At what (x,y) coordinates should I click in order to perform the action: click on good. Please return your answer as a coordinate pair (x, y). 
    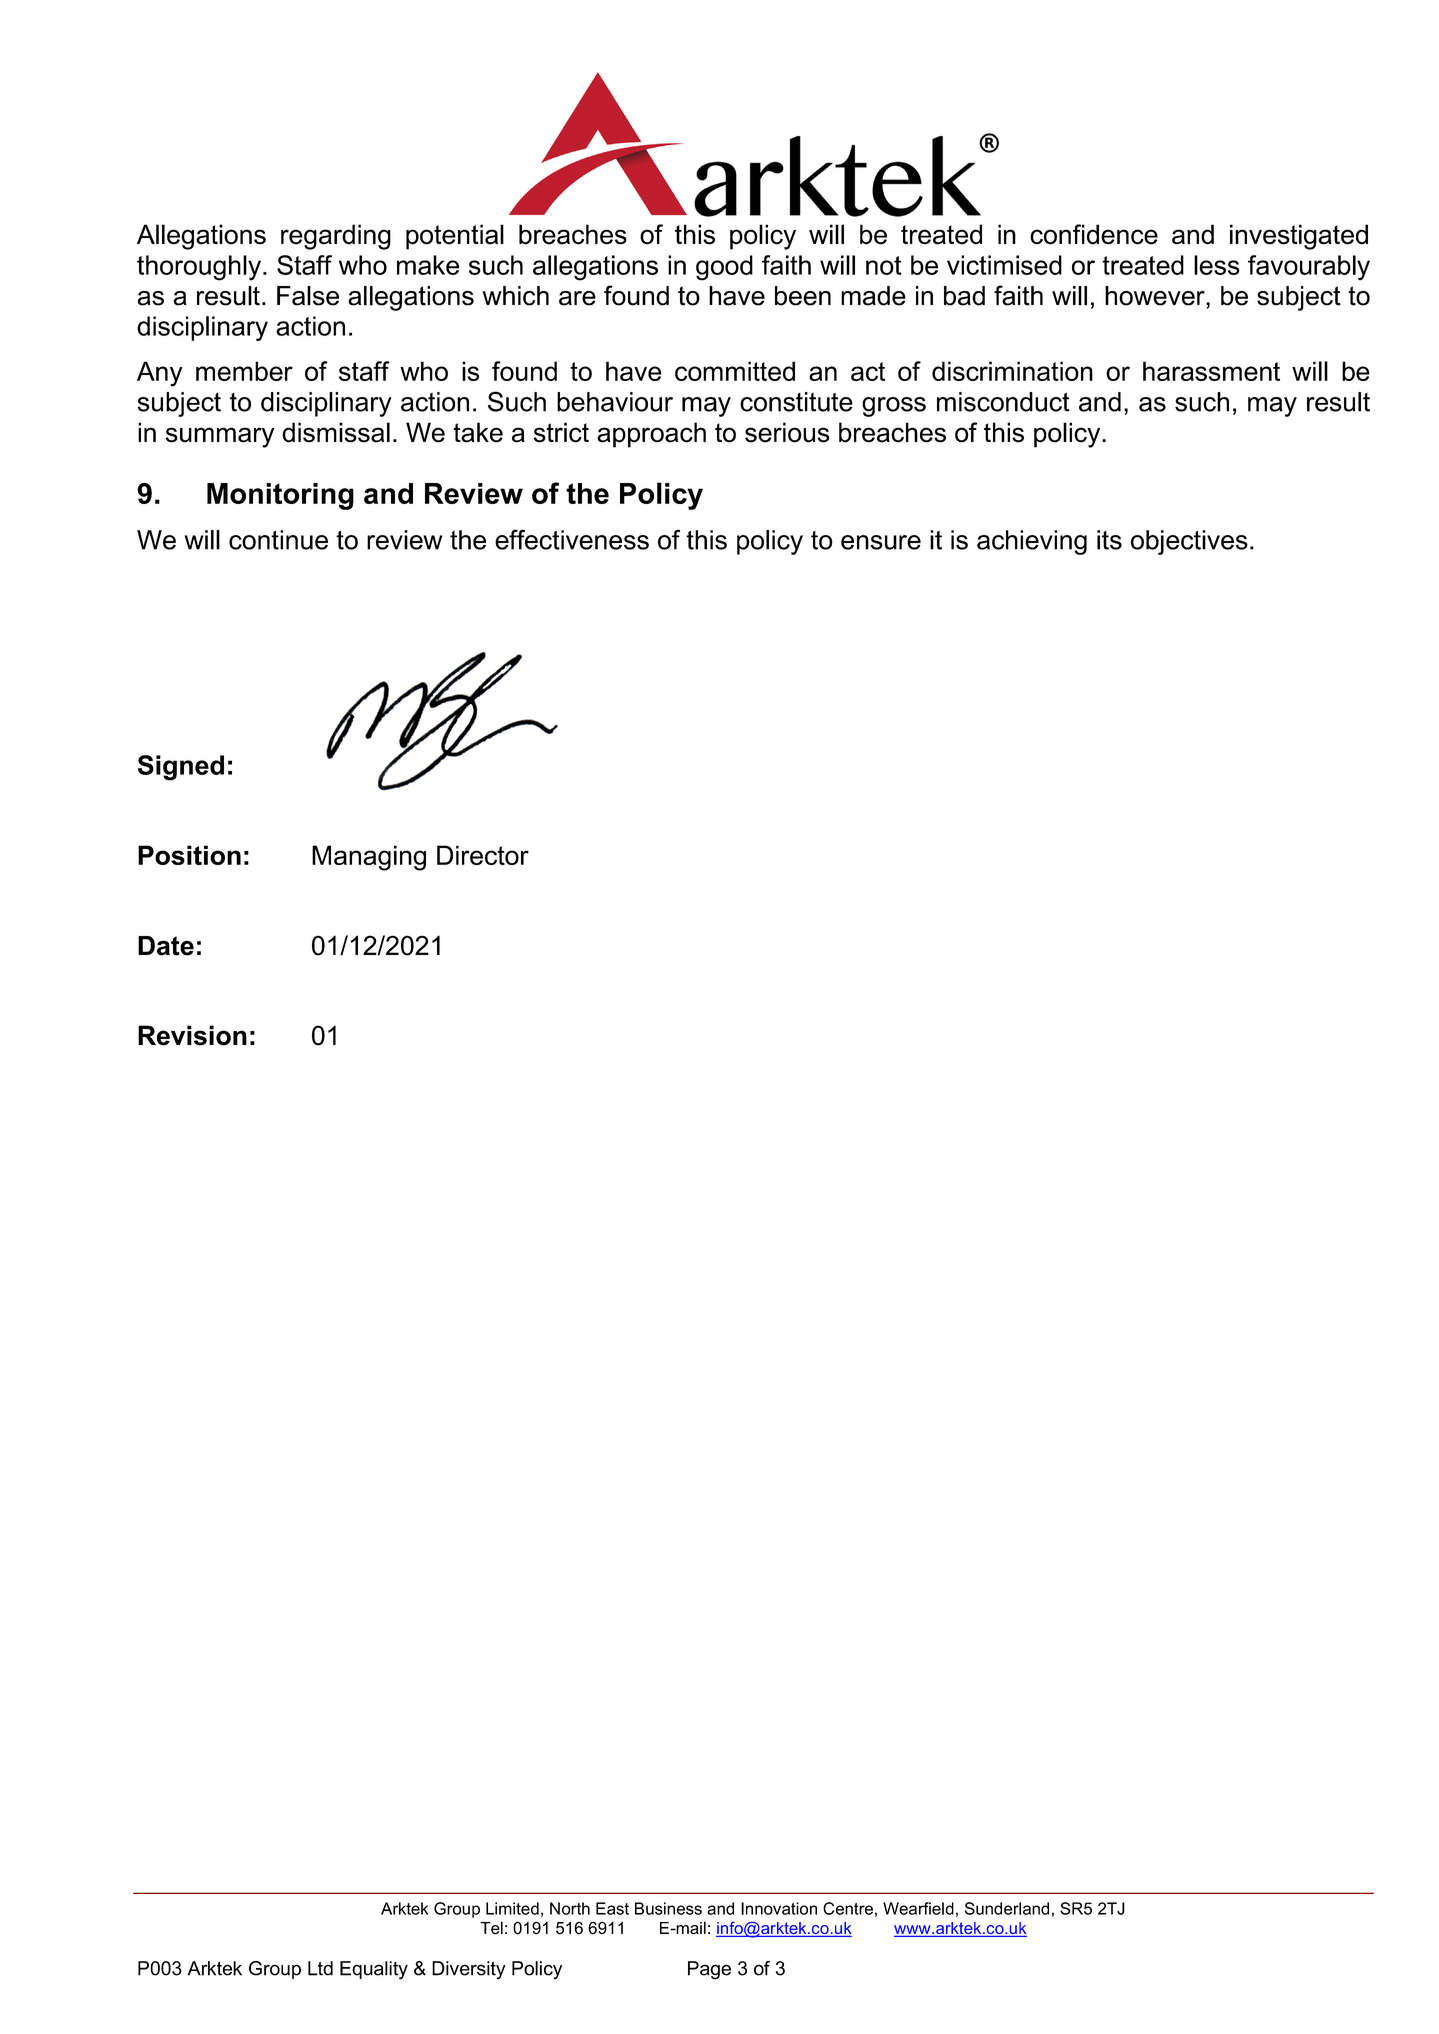
    Looking at the image, I should click on (724, 268).
